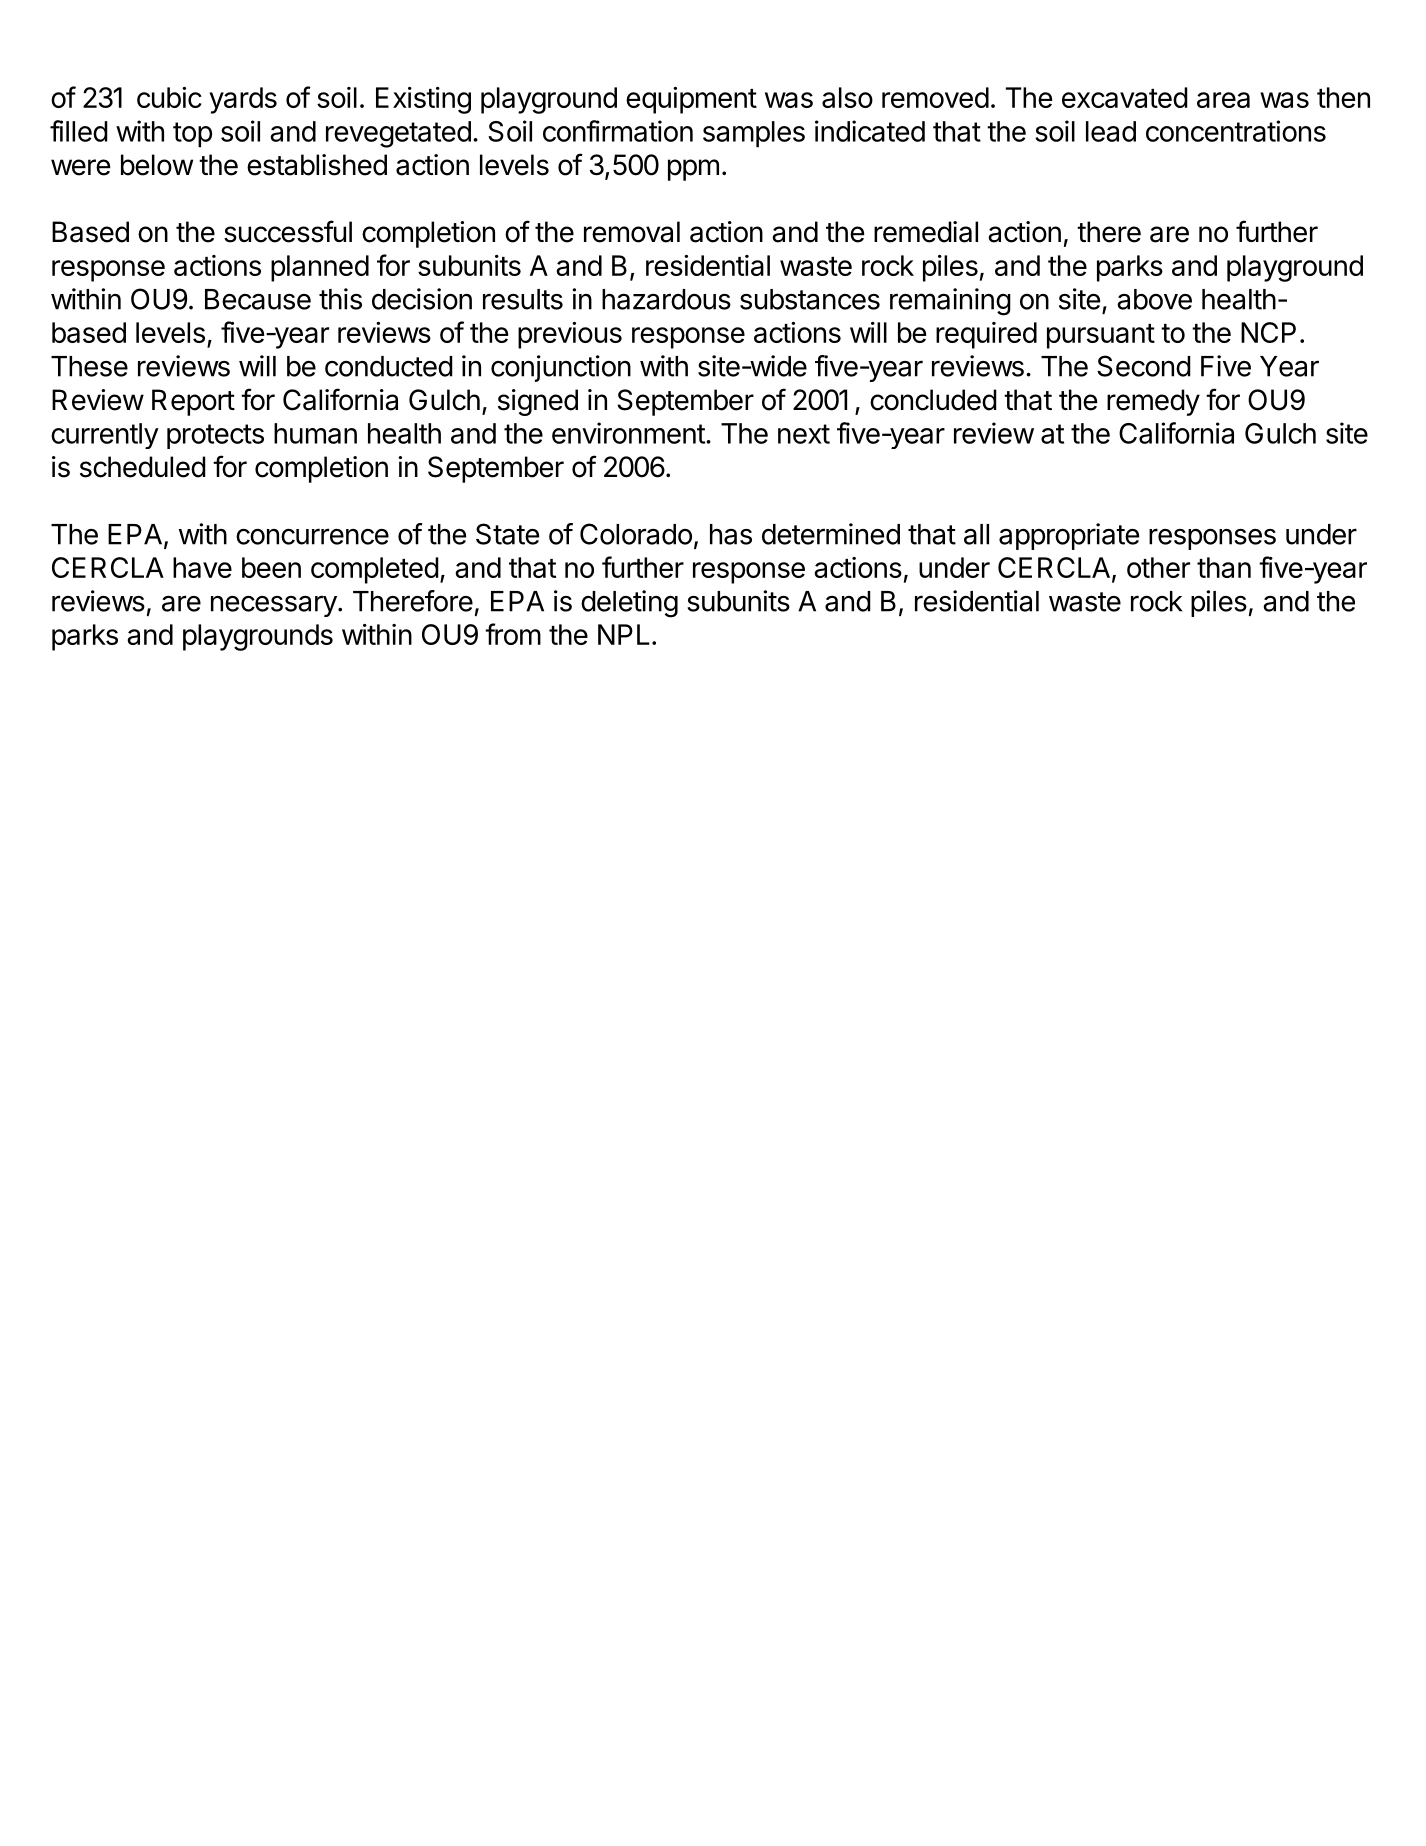 The width and height of the screenshot is (1426, 1846). What do you see at coordinates (628, 433) in the screenshot?
I see `environment` at bounding box center [628, 433].
